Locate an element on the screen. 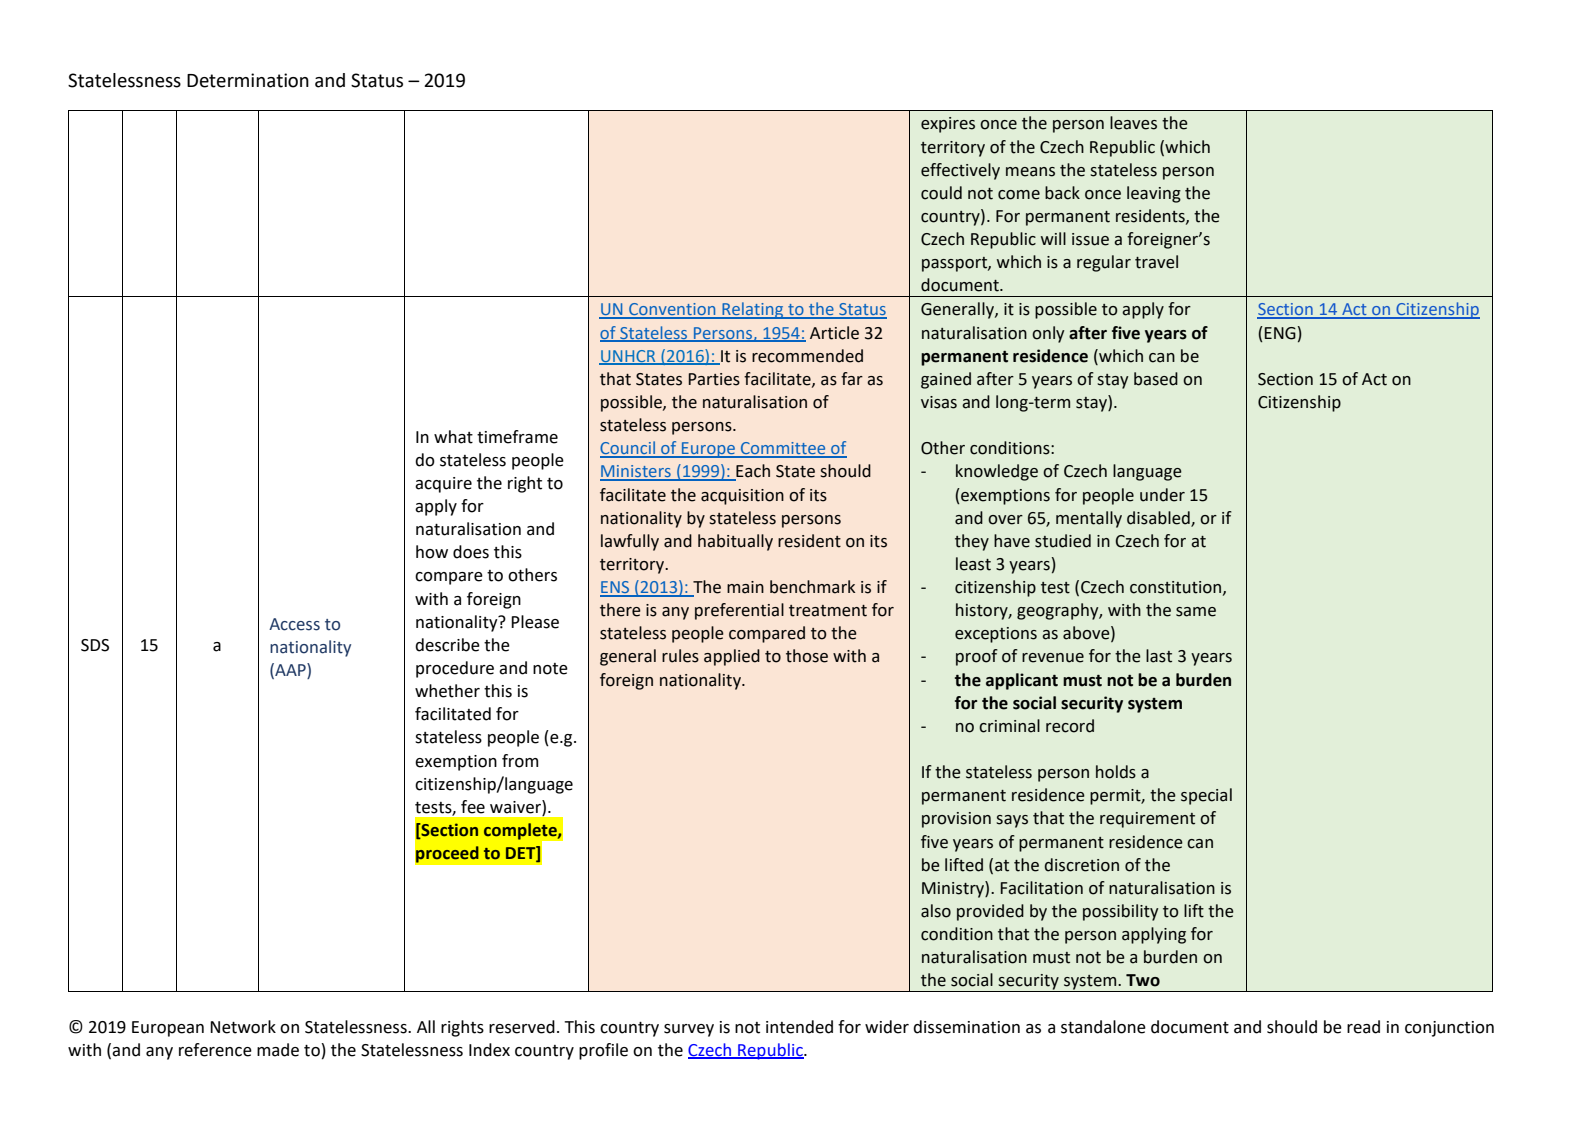  leaves is located at coordinates (1133, 123).
